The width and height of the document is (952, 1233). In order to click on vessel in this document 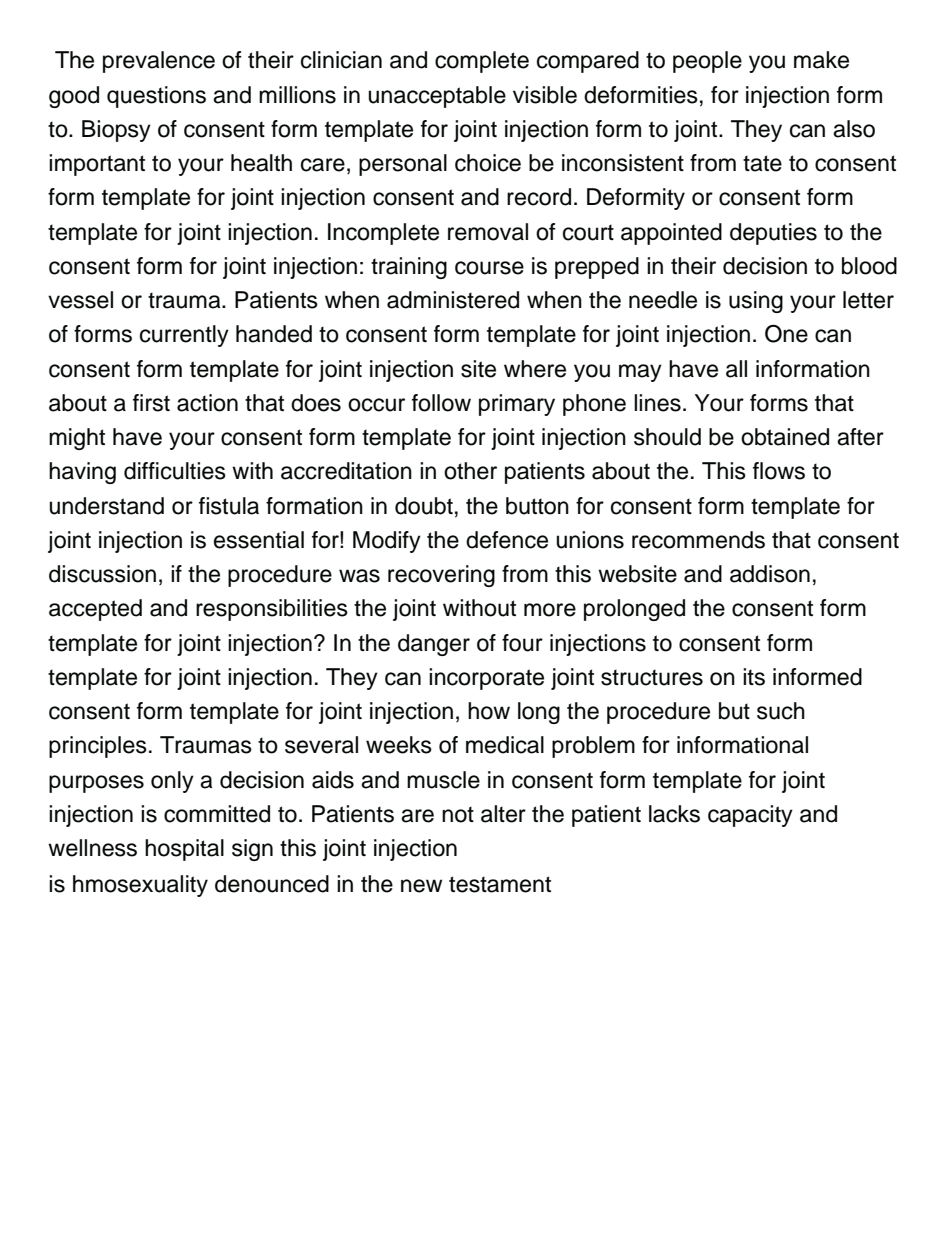, I will do `click(80, 300)`.
